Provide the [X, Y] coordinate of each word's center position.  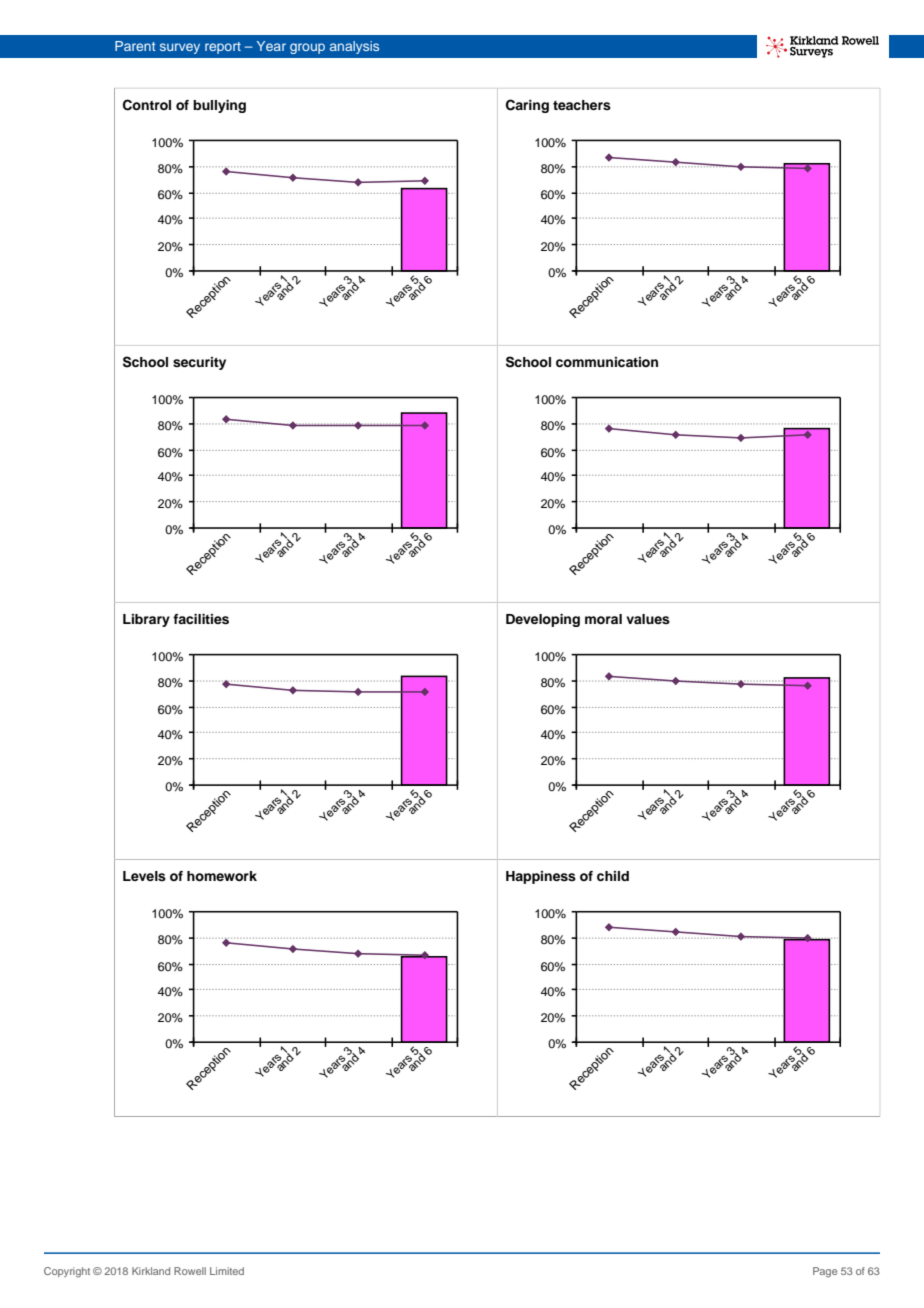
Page [825, 1272]
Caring [527, 106]
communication [607, 362]
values [648, 619]
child [613, 876]
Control [147, 105]
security [199, 363]
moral [603, 619]
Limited [227, 1271]
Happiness [541, 877]
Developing [543, 620]
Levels [144, 876]
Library [146, 620]
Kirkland [151, 1271]
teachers [582, 105]
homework [222, 876]
